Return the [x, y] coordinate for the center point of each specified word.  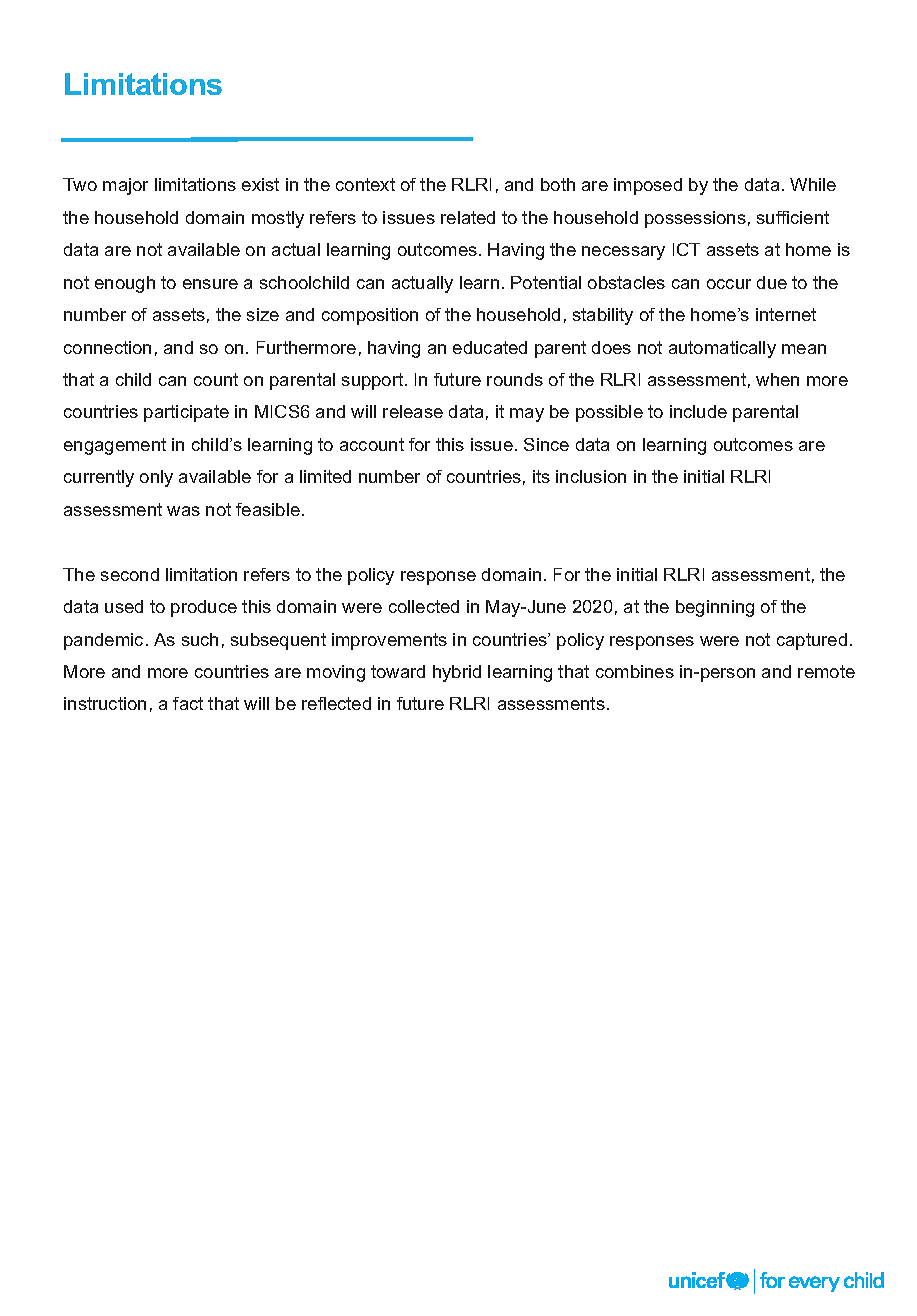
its [541, 476]
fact [188, 703]
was [183, 511]
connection [107, 347]
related [468, 217]
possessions [695, 219]
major [125, 186]
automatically [722, 349]
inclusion [591, 476]
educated [490, 347]
